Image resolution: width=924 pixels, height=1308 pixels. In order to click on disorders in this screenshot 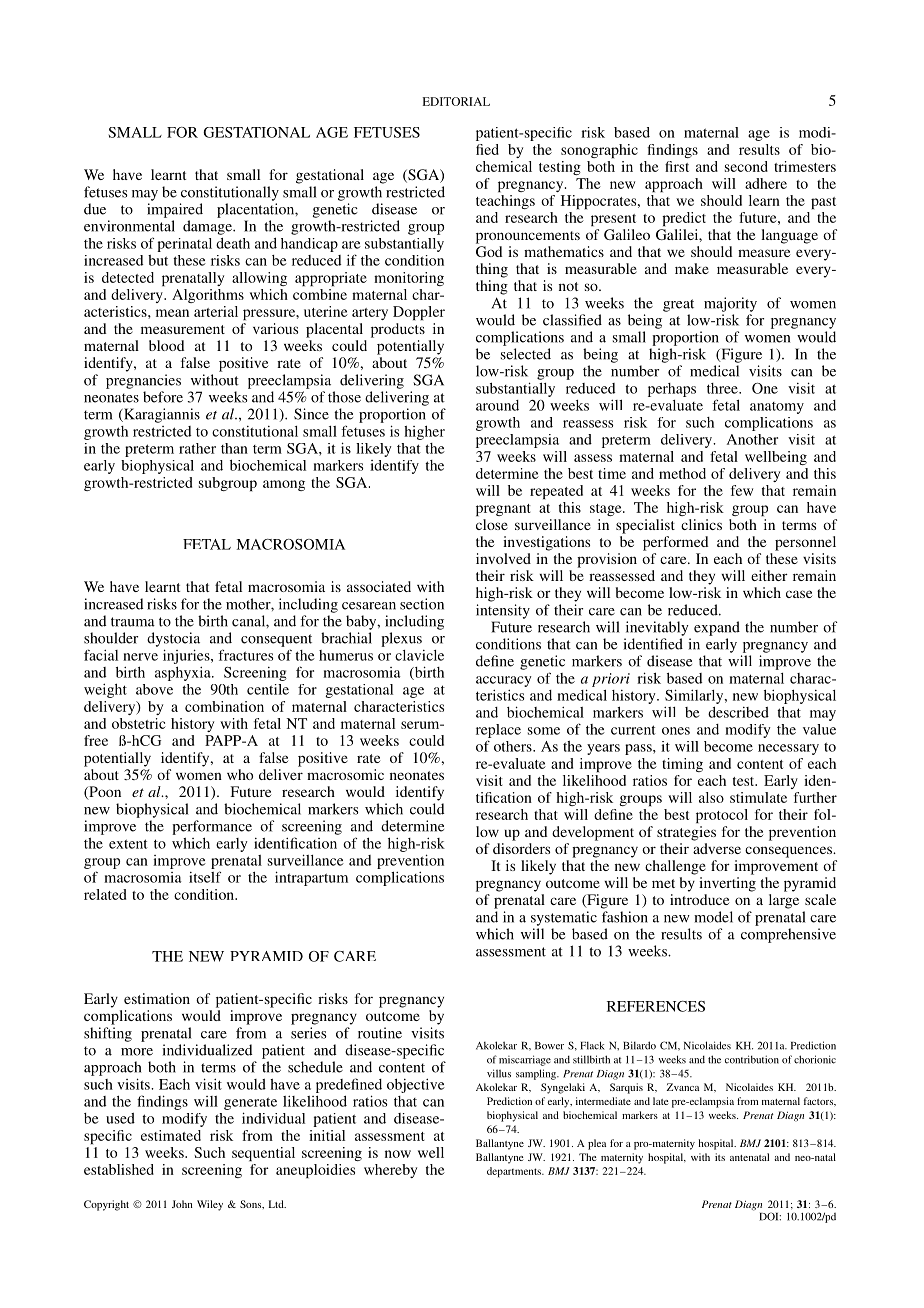, I will do `click(521, 848)`.
